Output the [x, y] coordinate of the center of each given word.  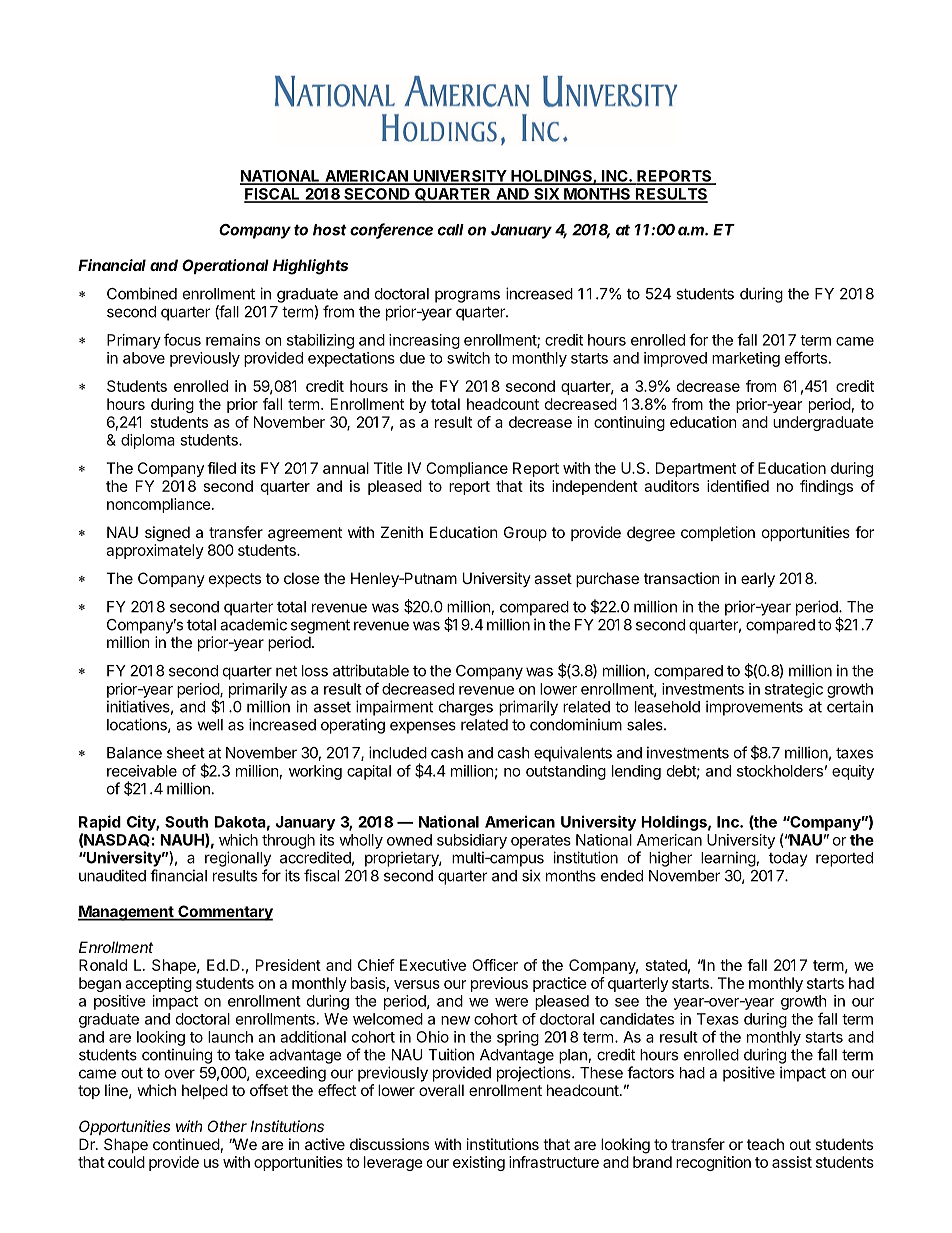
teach [765, 1144]
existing [479, 1163]
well [210, 725]
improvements [754, 708]
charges [466, 708]
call [451, 230]
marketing [746, 359]
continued [186, 1144]
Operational [225, 266]
